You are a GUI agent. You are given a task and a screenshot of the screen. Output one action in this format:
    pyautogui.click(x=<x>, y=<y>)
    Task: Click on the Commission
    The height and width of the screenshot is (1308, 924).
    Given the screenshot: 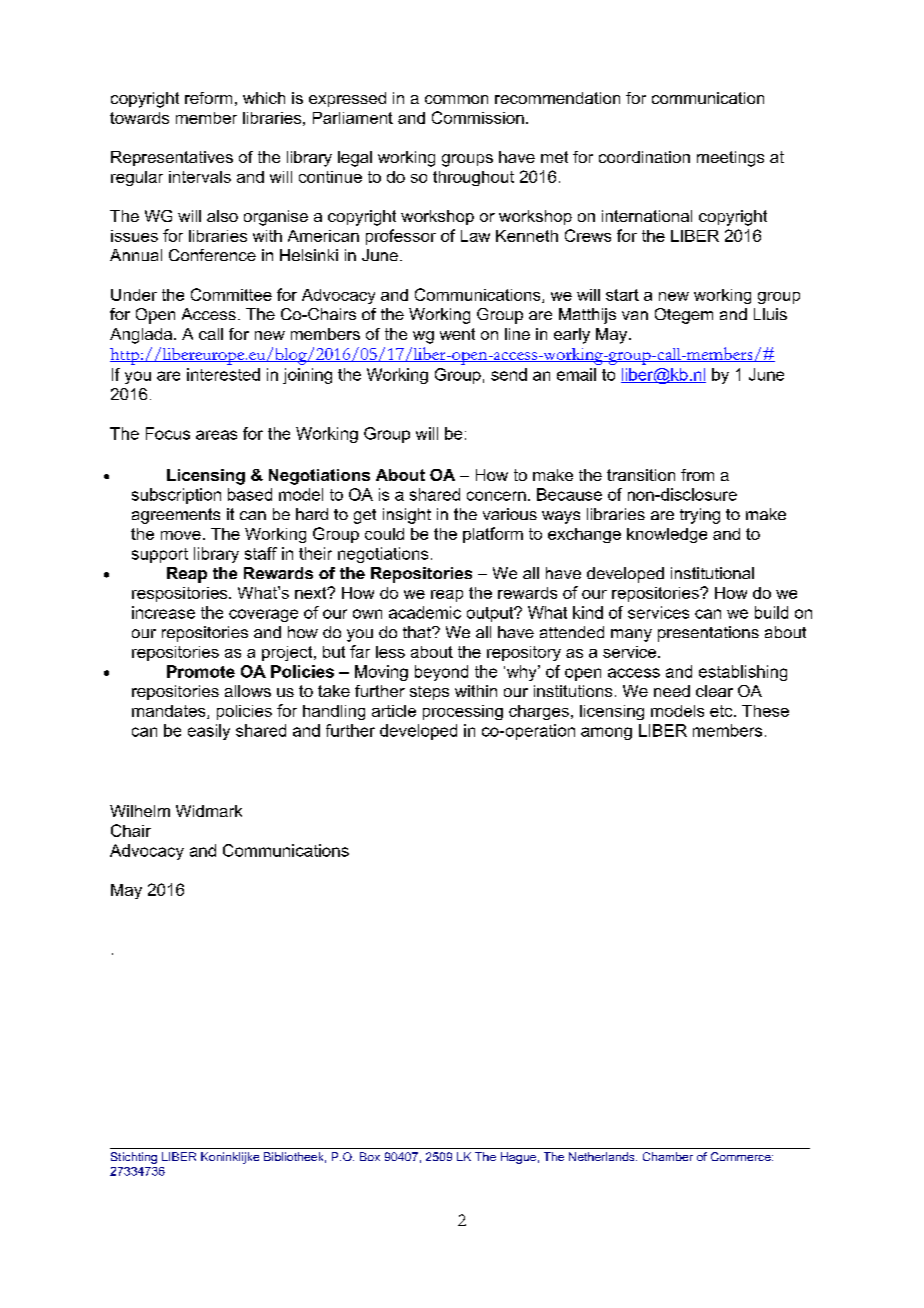 What is the action you would take?
    pyautogui.click(x=478, y=117)
